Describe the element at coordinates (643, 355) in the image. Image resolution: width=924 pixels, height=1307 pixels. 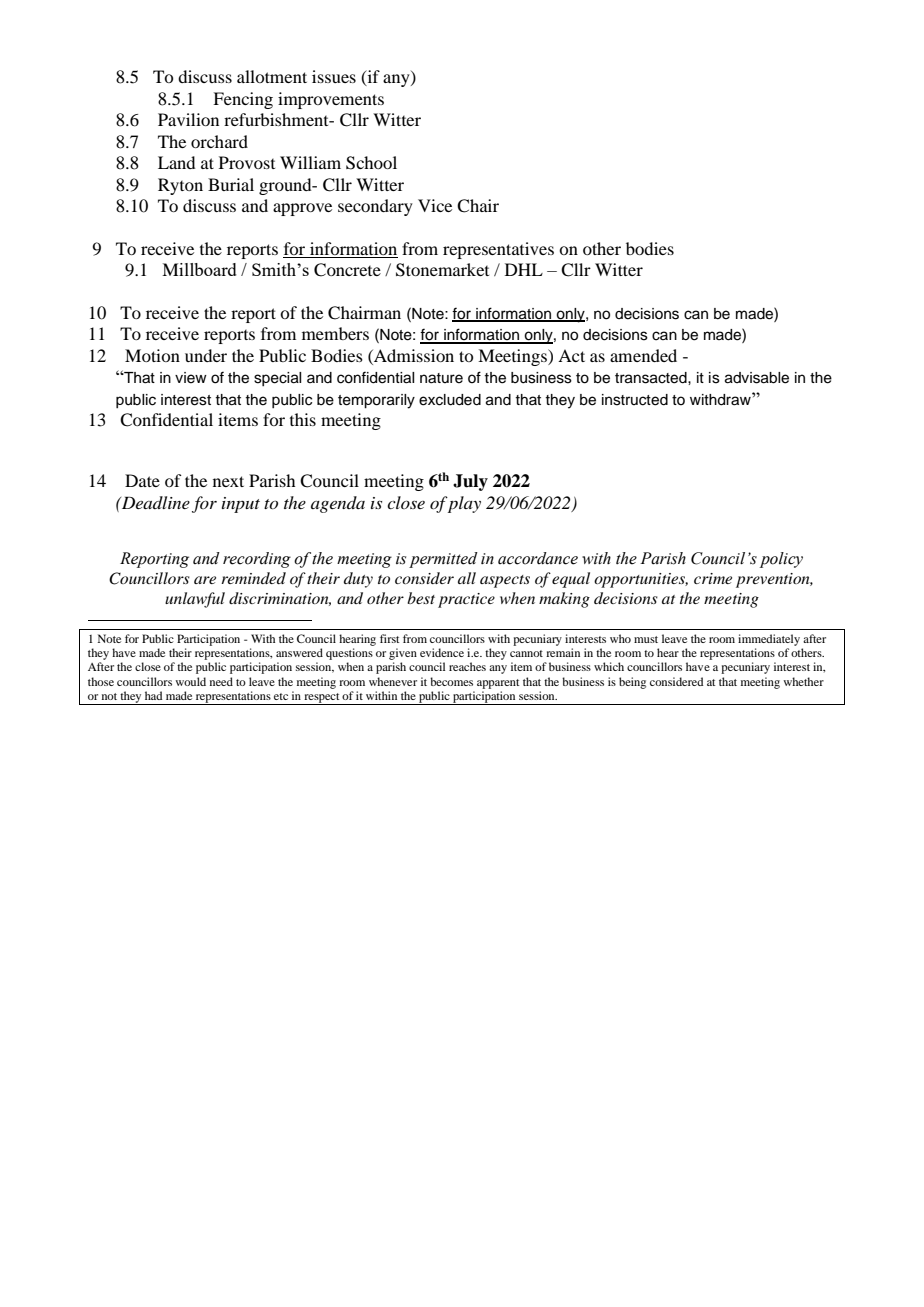
I see `amended` at that location.
